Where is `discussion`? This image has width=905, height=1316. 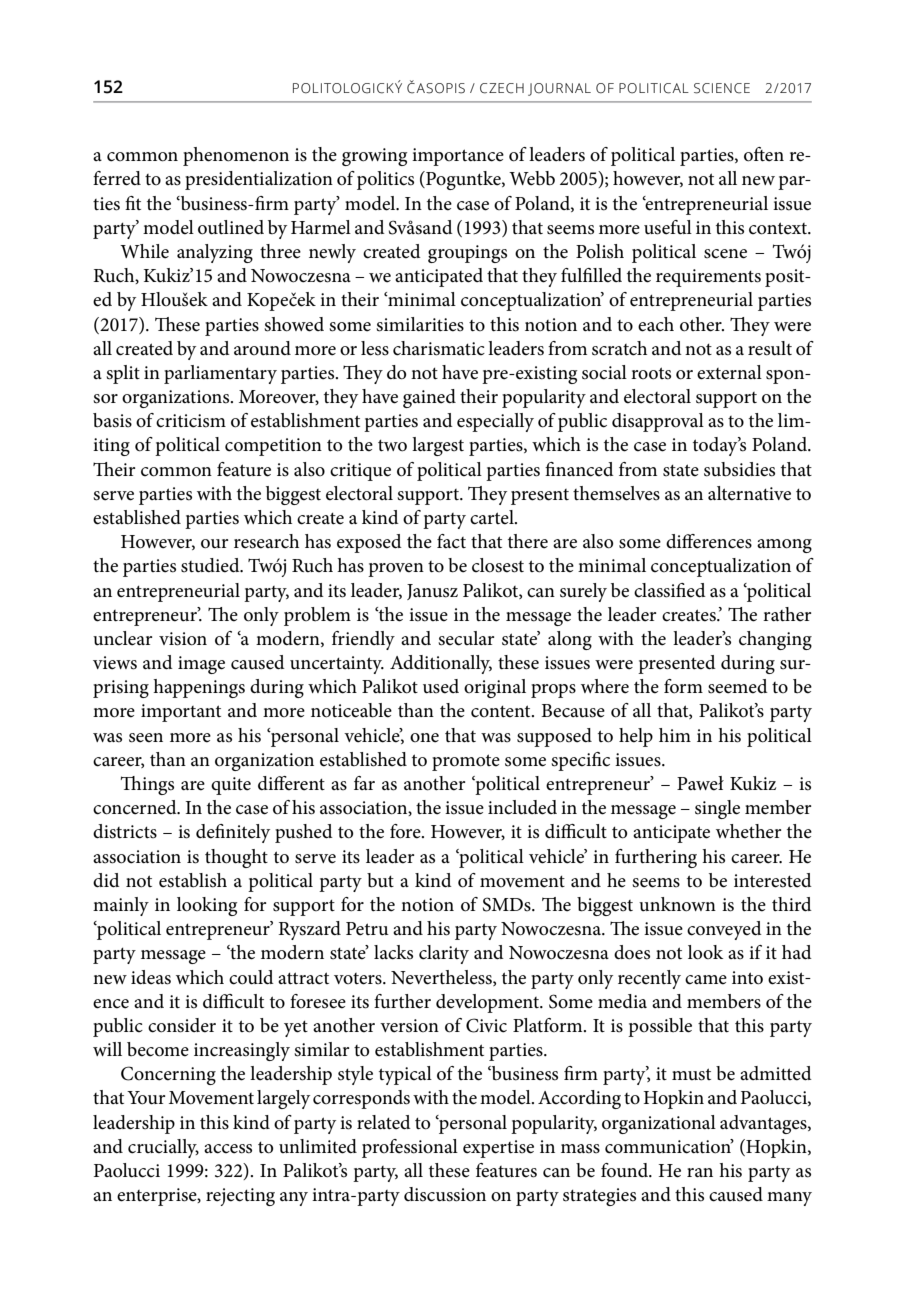
discussion is located at coordinates (445, 1194).
